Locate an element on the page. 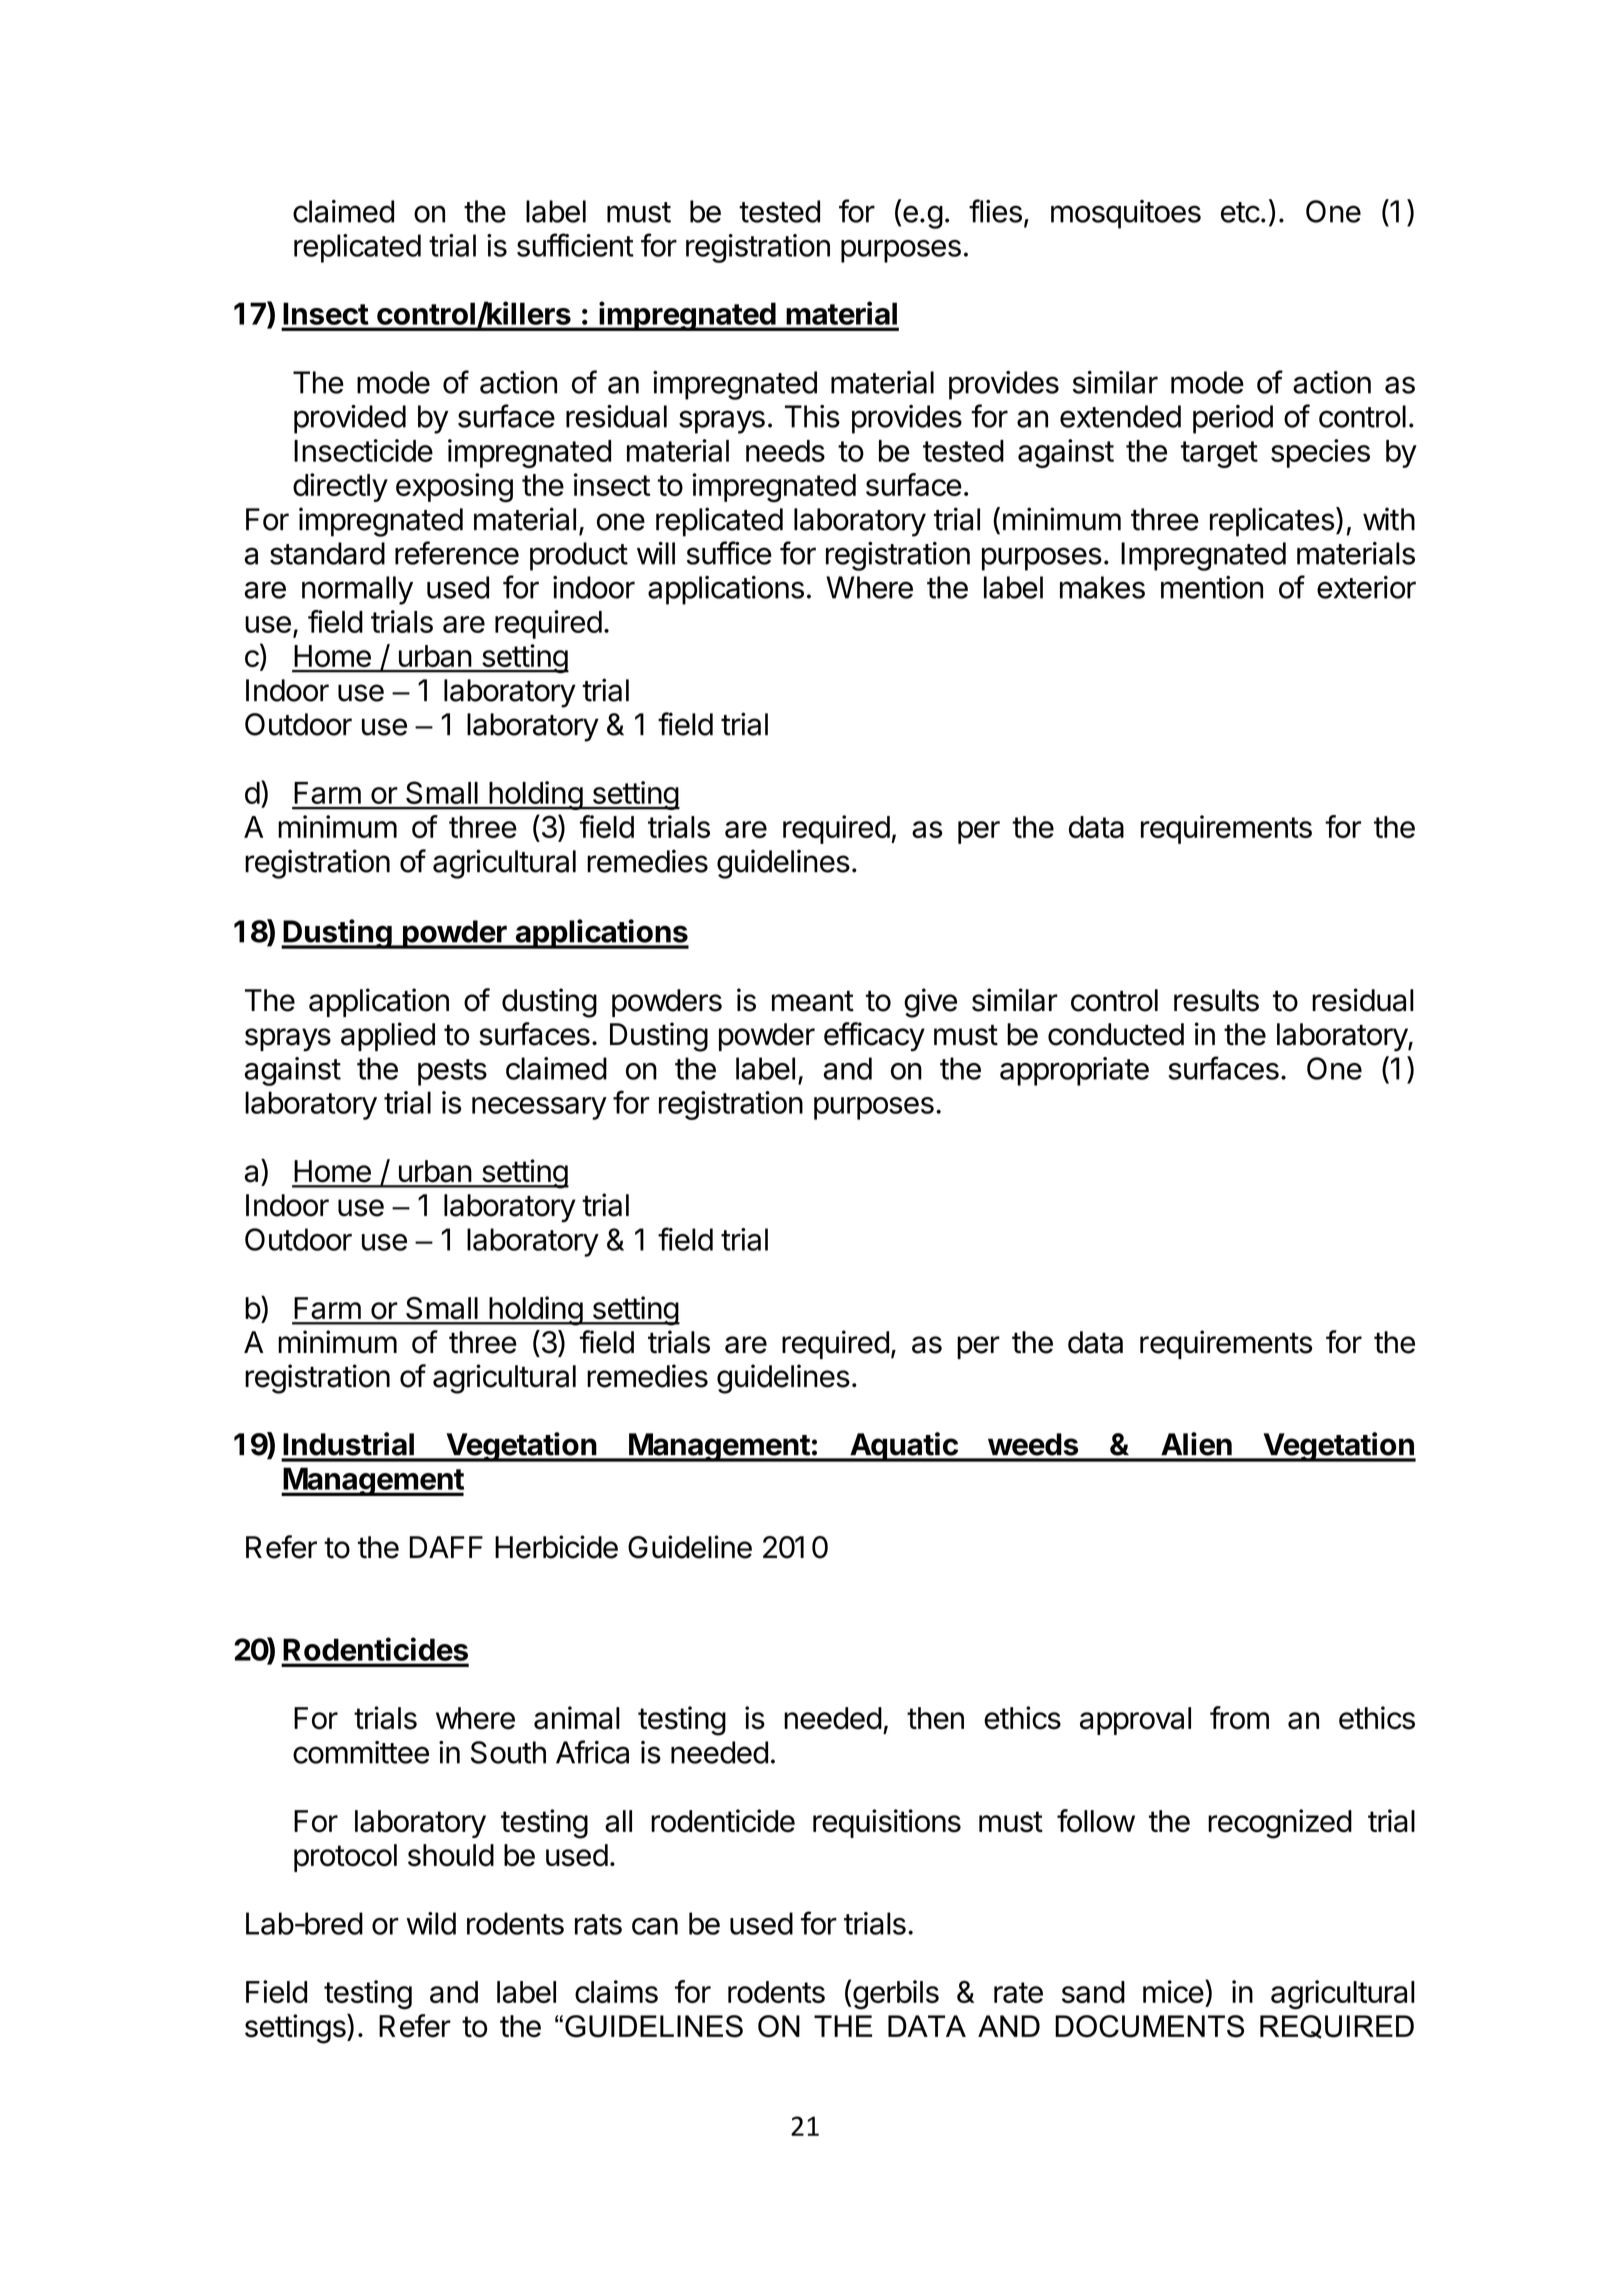 The height and width of the document is (2276, 1610). wild is located at coordinates (431, 1923).
